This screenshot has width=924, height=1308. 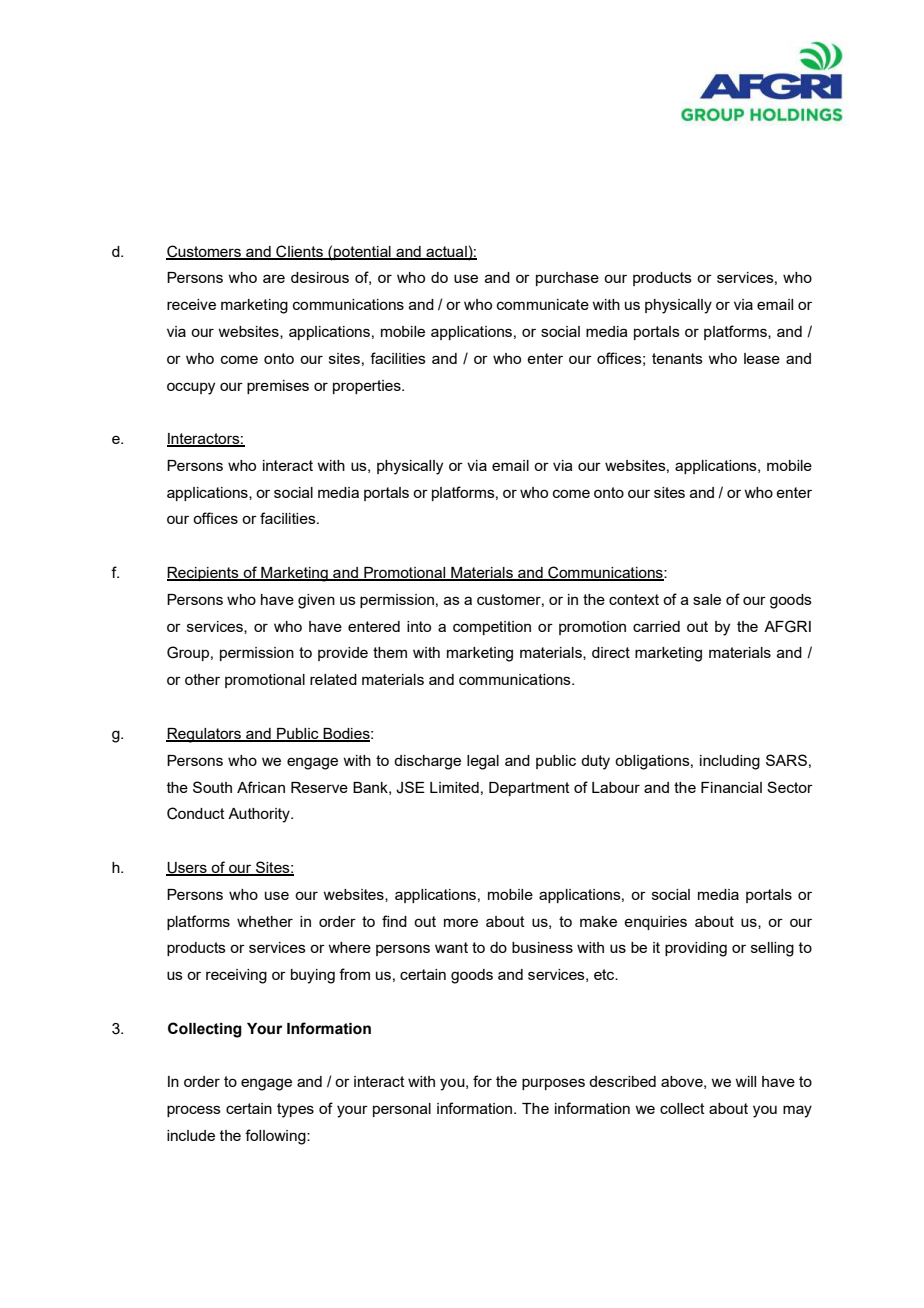 What do you see at coordinates (204, 574) in the screenshot?
I see `Recipients` at bounding box center [204, 574].
